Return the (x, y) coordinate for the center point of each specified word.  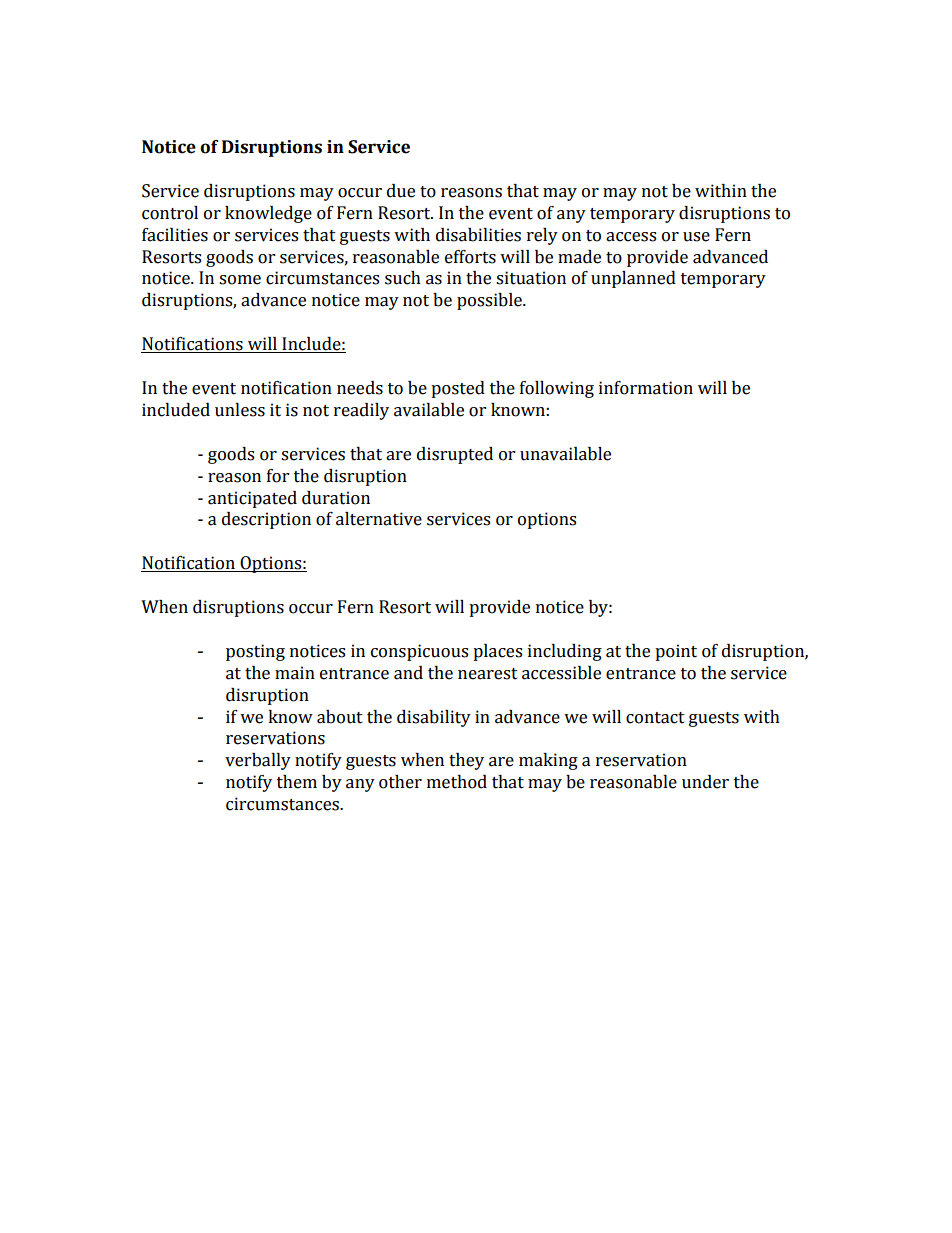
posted (458, 389)
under (705, 782)
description (266, 520)
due (401, 191)
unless (240, 410)
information (646, 388)
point (676, 652)
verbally (258, 761)
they (466, 761)
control (170, 213)
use (696, 237)
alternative (379, 519)
